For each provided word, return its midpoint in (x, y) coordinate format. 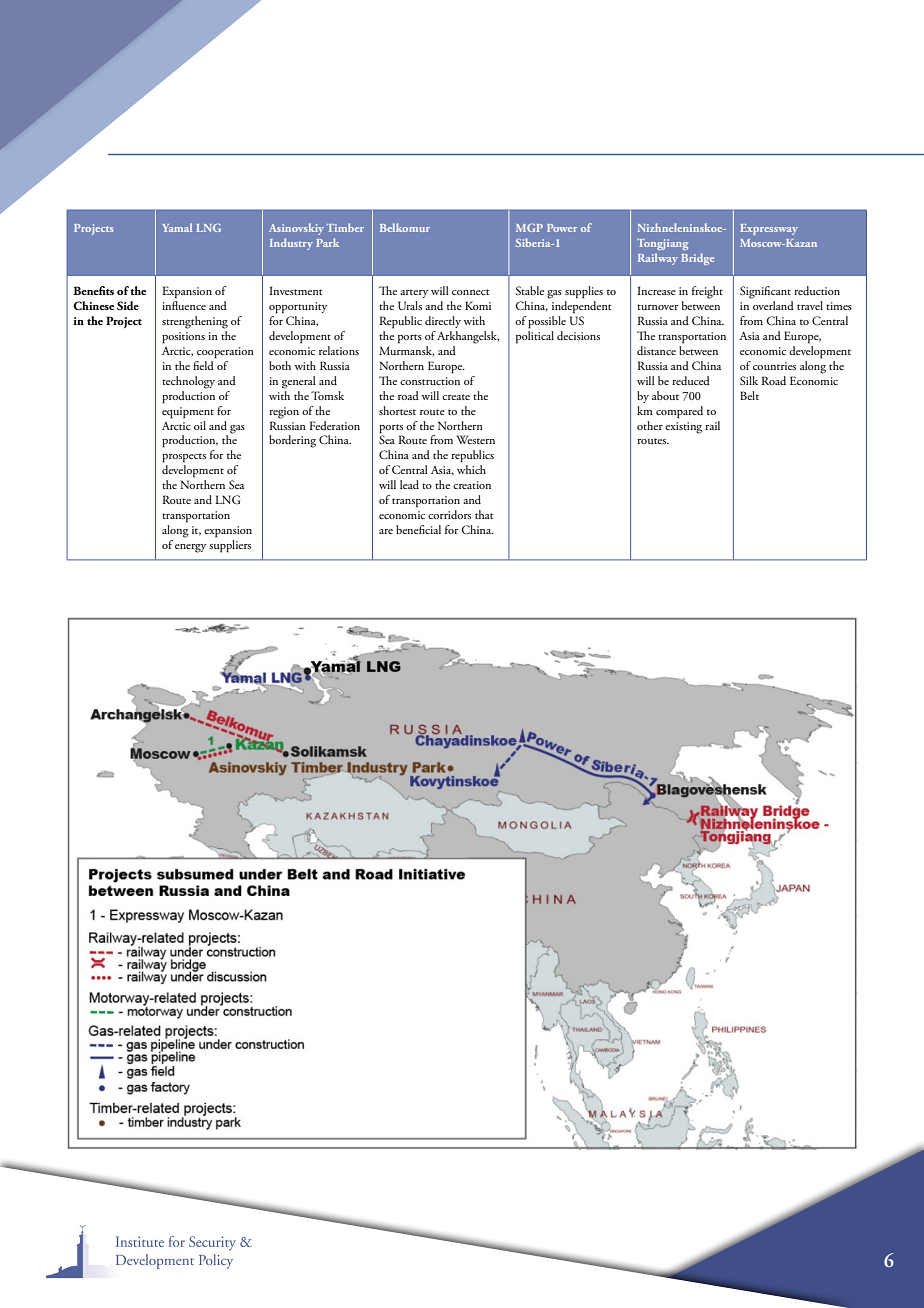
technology (188, 382)
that (484, 514)
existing (683, 428)
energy (190, 548)
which (471, 469)
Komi (478, 305)
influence (184, 305)
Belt (749, 395)
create (456, 397)
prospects (184, 458)
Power (562, 228)
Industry (291, 244)
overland (773, 305)
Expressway (769, 229)
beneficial (418, 529)
